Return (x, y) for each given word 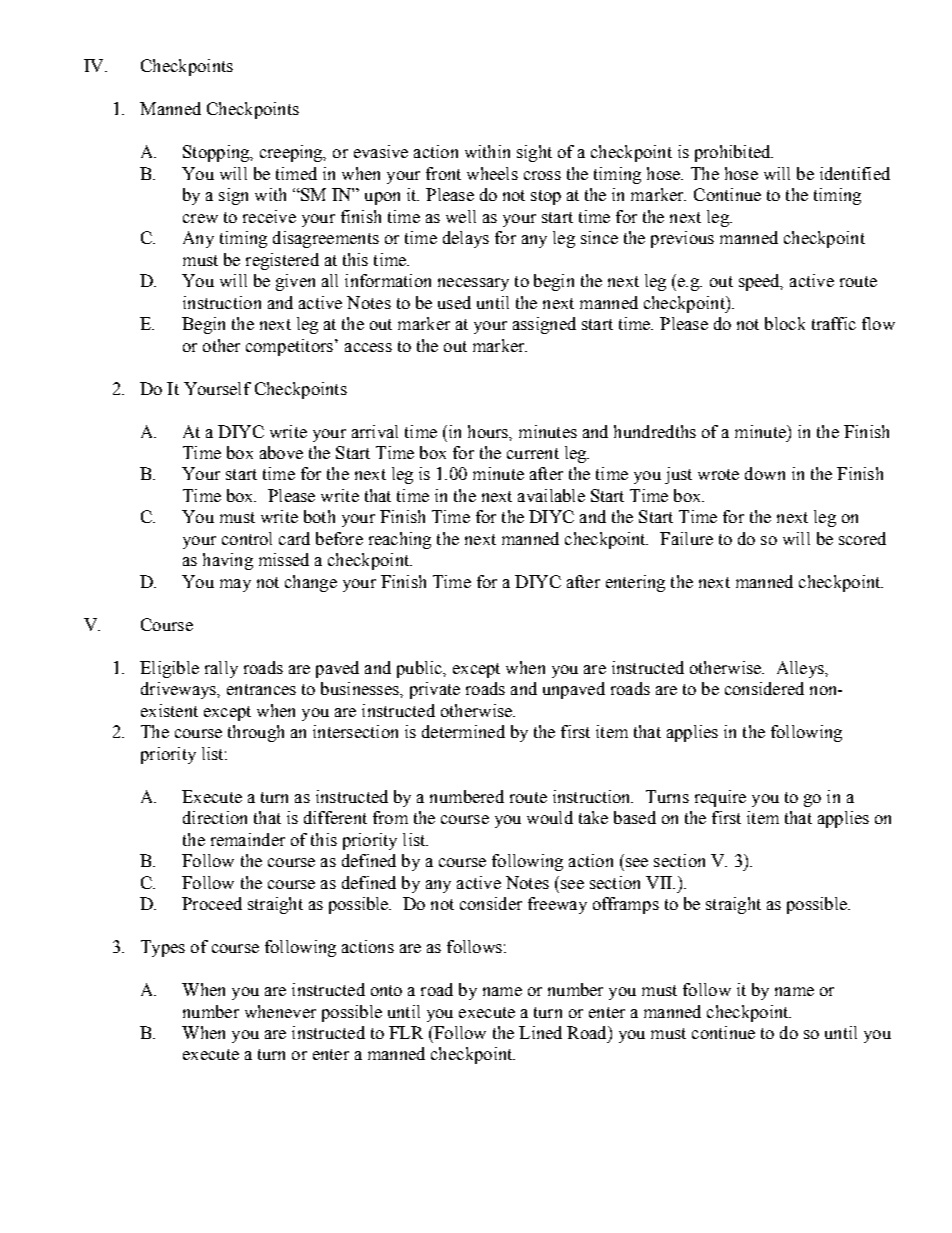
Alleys (801, 669)
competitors (289, 347)
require (720, 798)
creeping (292, 153)
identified (855, 173)
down (765, 473)
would (550, 817)
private (435, 690)
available (551, 495)
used (454, 302)
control (247, 538)
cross (542, 175)
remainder (248, 839)
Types (163, 948)
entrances (261, 689)
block (785, 323)
